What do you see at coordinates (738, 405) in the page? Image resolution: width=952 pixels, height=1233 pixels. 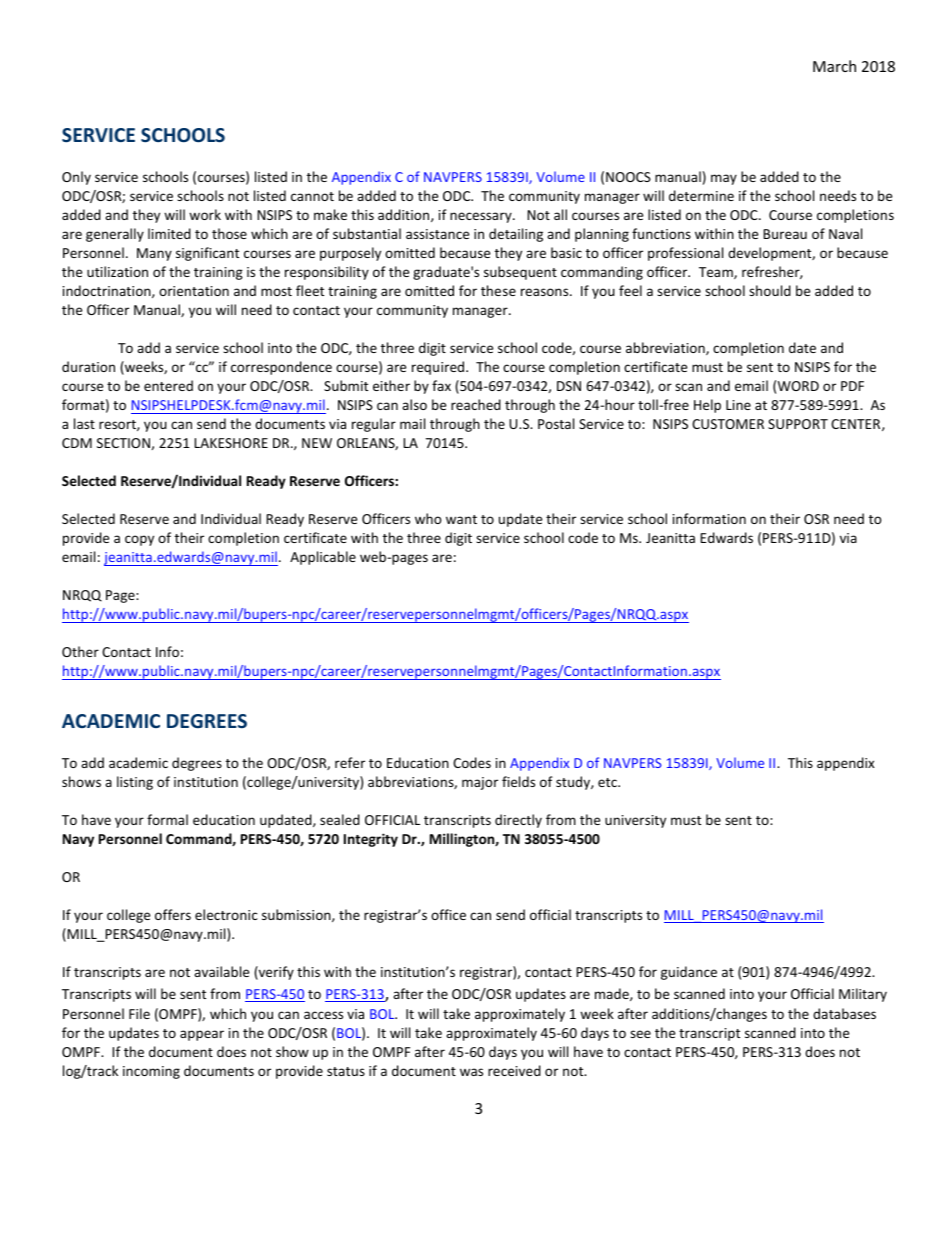 I see `Line` at bounding box center [738, 405].
